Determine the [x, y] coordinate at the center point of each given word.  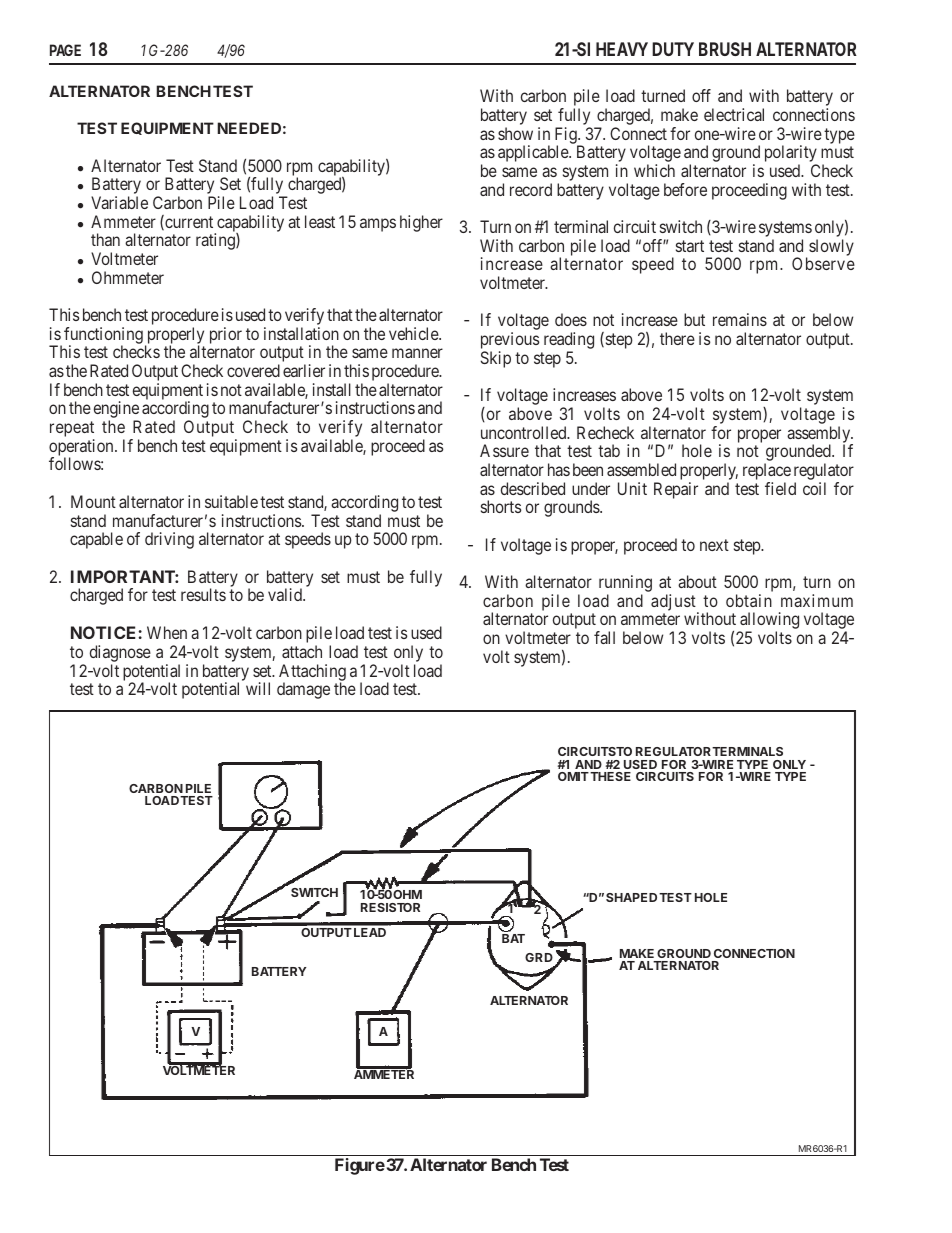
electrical [734, 114]
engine [116, 411]
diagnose [120, 655]
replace [767, 473]
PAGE [65, 50]
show [515, 133]
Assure [504, 450]
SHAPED [631, 897]
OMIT [573, 776]
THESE [610, 776]
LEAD [370, 932]
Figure [360, 1166]
